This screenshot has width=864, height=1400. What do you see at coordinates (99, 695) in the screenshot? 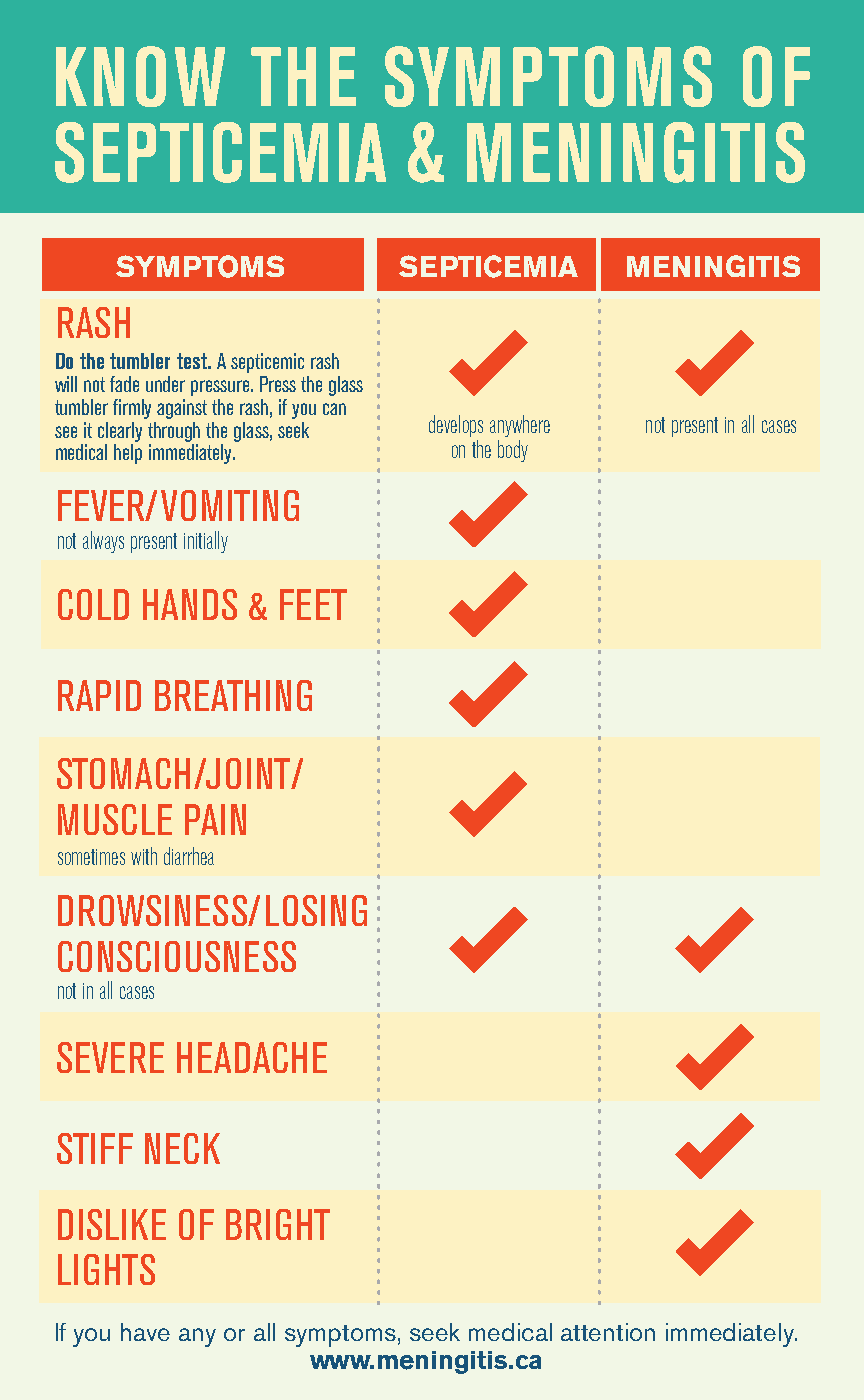
I see `RAPID` at bounding box center [99, 695].
